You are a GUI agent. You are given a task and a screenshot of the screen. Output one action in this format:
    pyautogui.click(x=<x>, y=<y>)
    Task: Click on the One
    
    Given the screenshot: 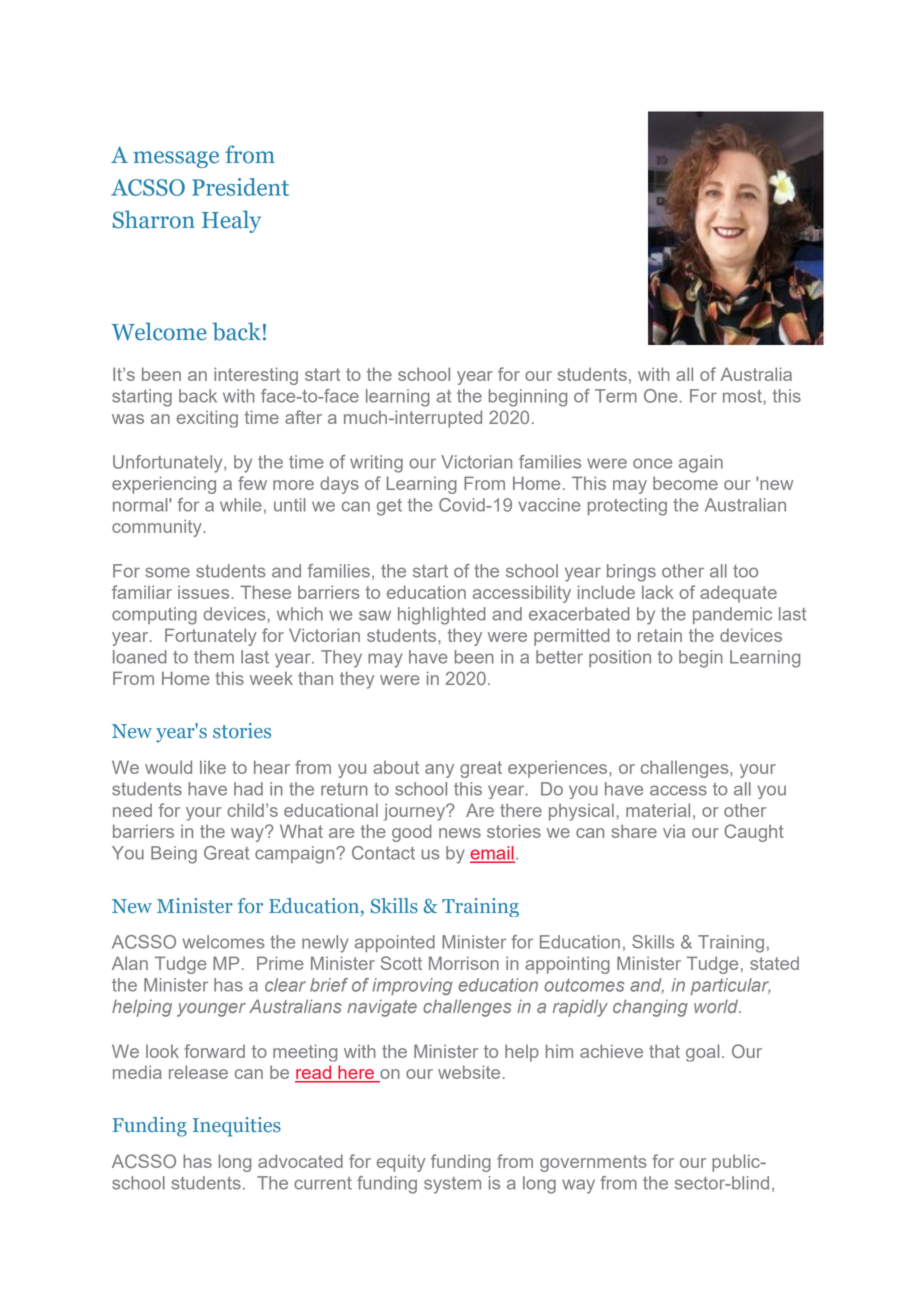 What is the action you would take?
    pyautogui.click(x=661, y=396)
